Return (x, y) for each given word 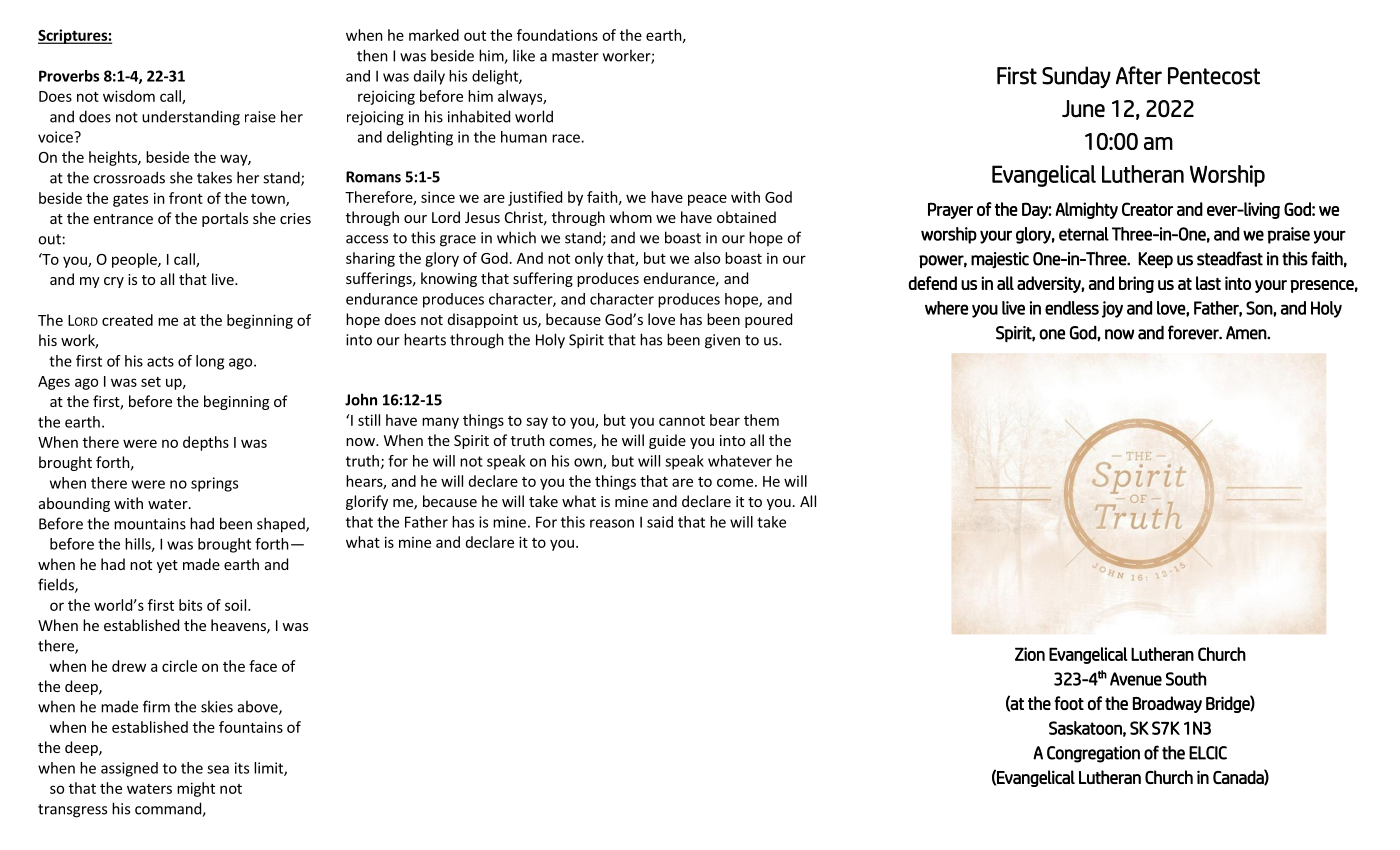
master (575, 56)
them (761, 420)
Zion (1030, 654)
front (186, 198)
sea (218, 769)
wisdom (129, 96)
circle (179, 666)
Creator (1147, 209)
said (660, 522)
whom (630, 217)
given (722, 341)
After (1139, 75)
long (210, 362)
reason (612, 523)
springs (214, 484)
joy (1112, 309)
